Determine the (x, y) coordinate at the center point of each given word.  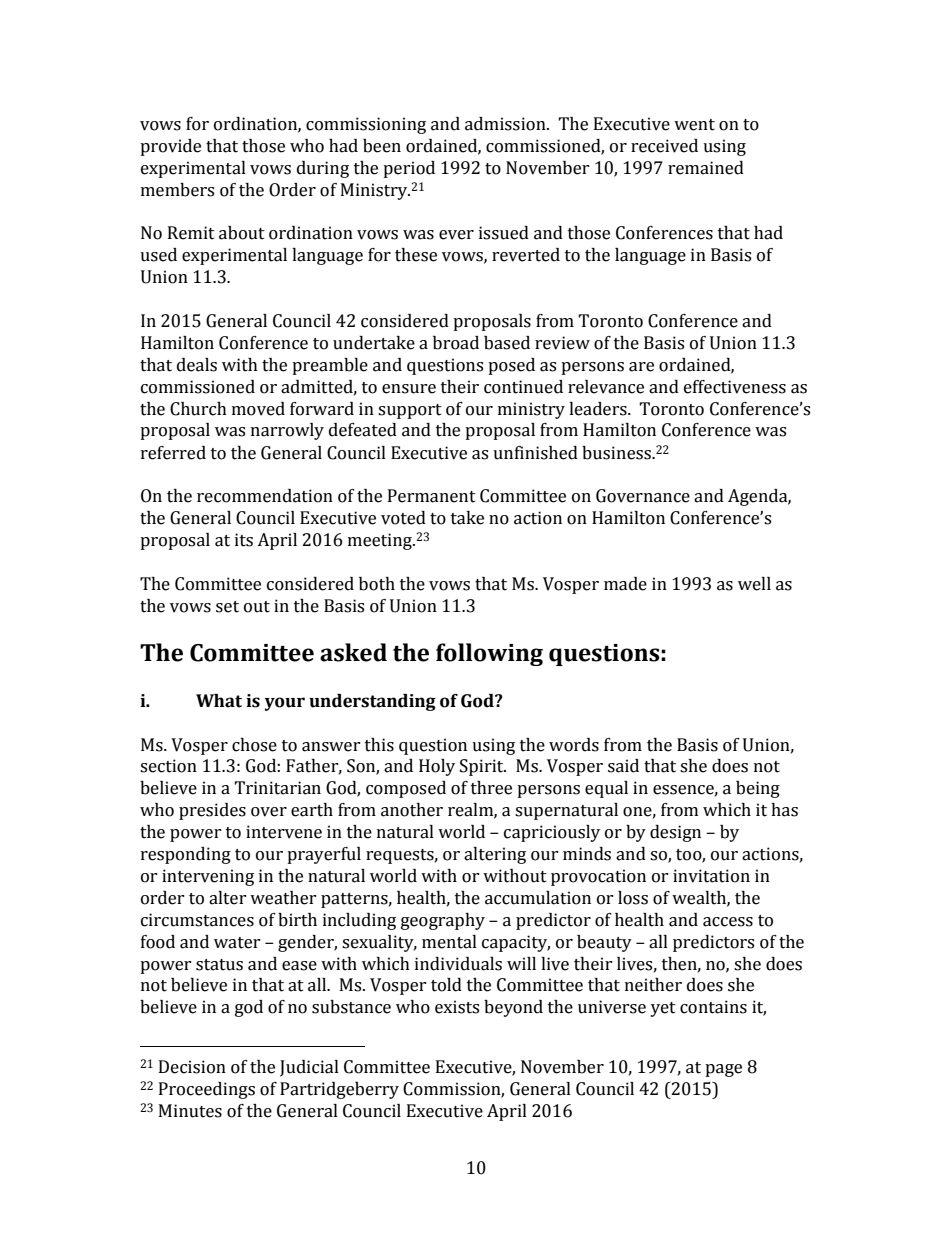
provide (170, 147)
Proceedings (207, 1090)
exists (457, 1007)
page (723, 1070)
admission (506, 124)
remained (706, 168)
